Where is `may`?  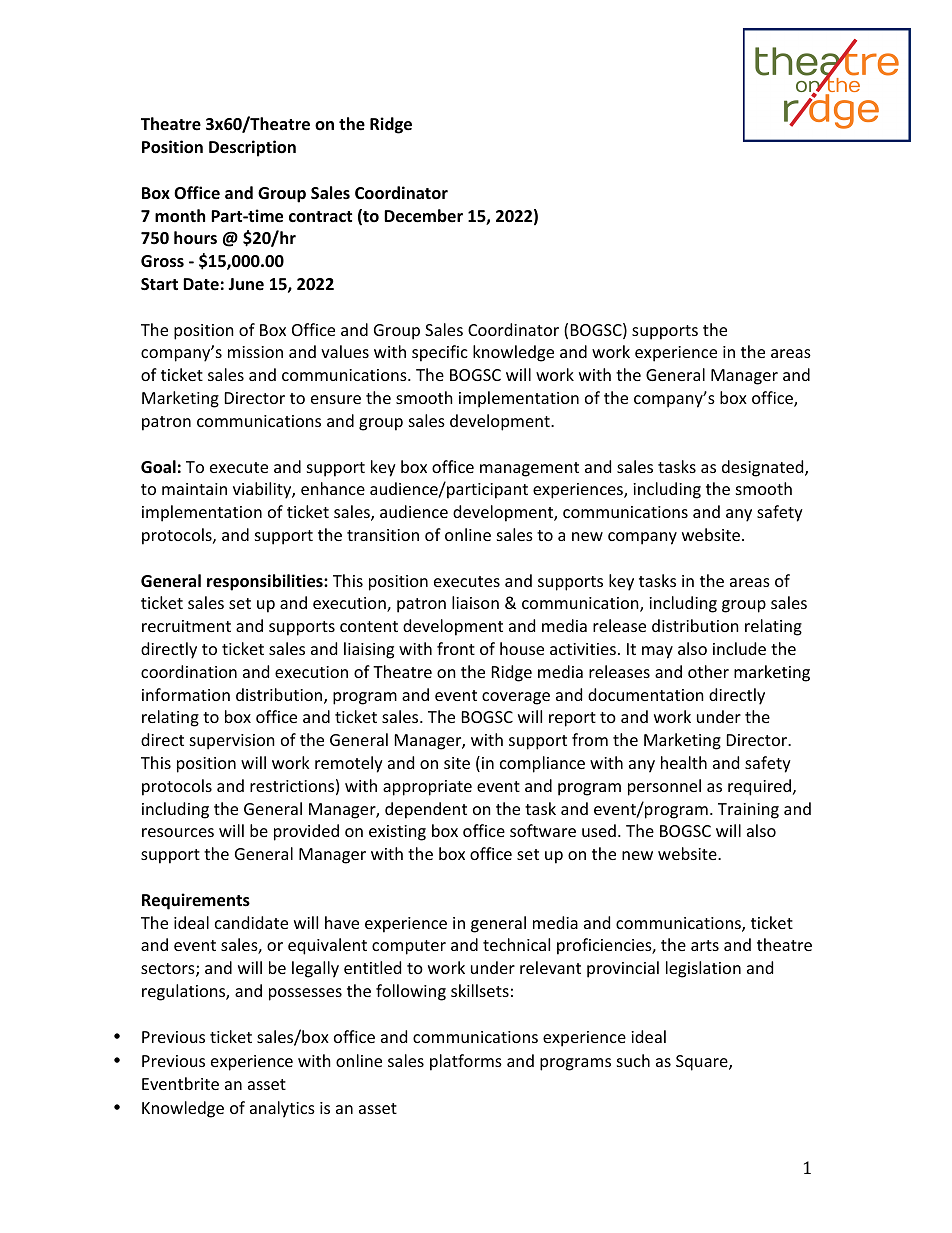 may is located at coordinates (657, 652).
